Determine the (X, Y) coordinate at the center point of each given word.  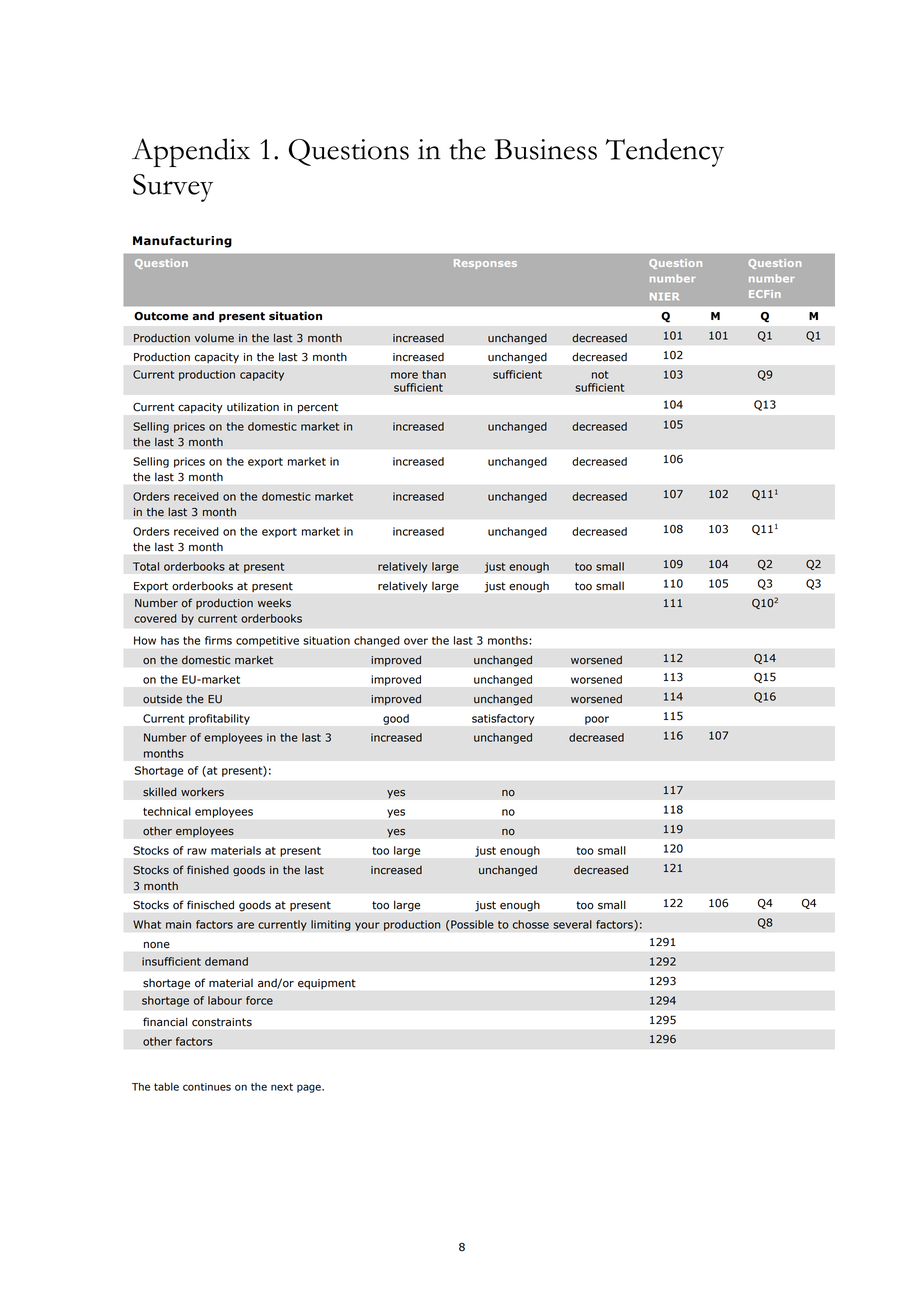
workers (202, 792)
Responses (485, 264)
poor (597, 720)
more (404, 375)
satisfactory (503, 719)
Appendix (191, 152)
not (600, 375)
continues (207, 1087)
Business (545, 149)
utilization (253, 407)
